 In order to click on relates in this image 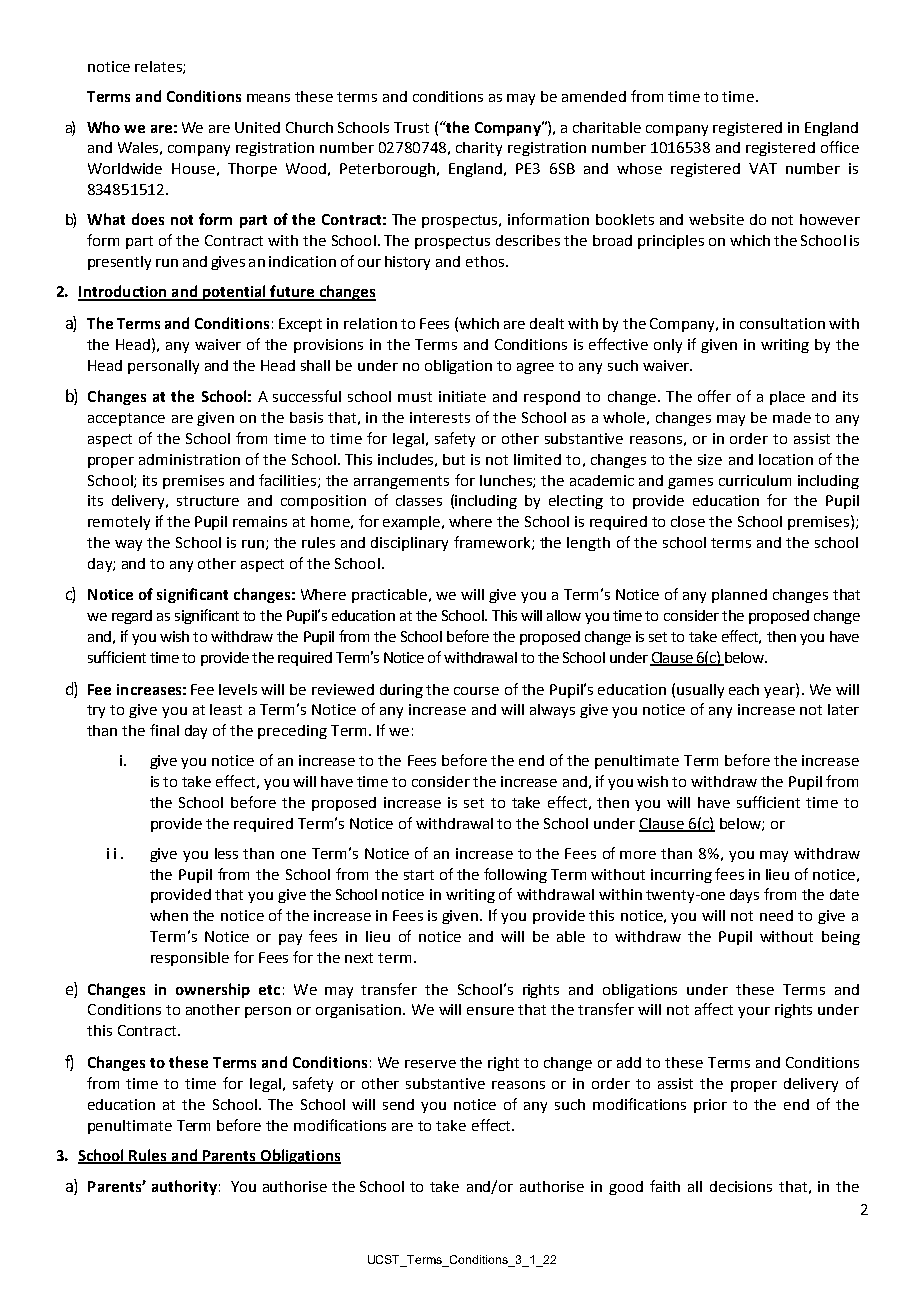, I will do `click(159, 67)`.
